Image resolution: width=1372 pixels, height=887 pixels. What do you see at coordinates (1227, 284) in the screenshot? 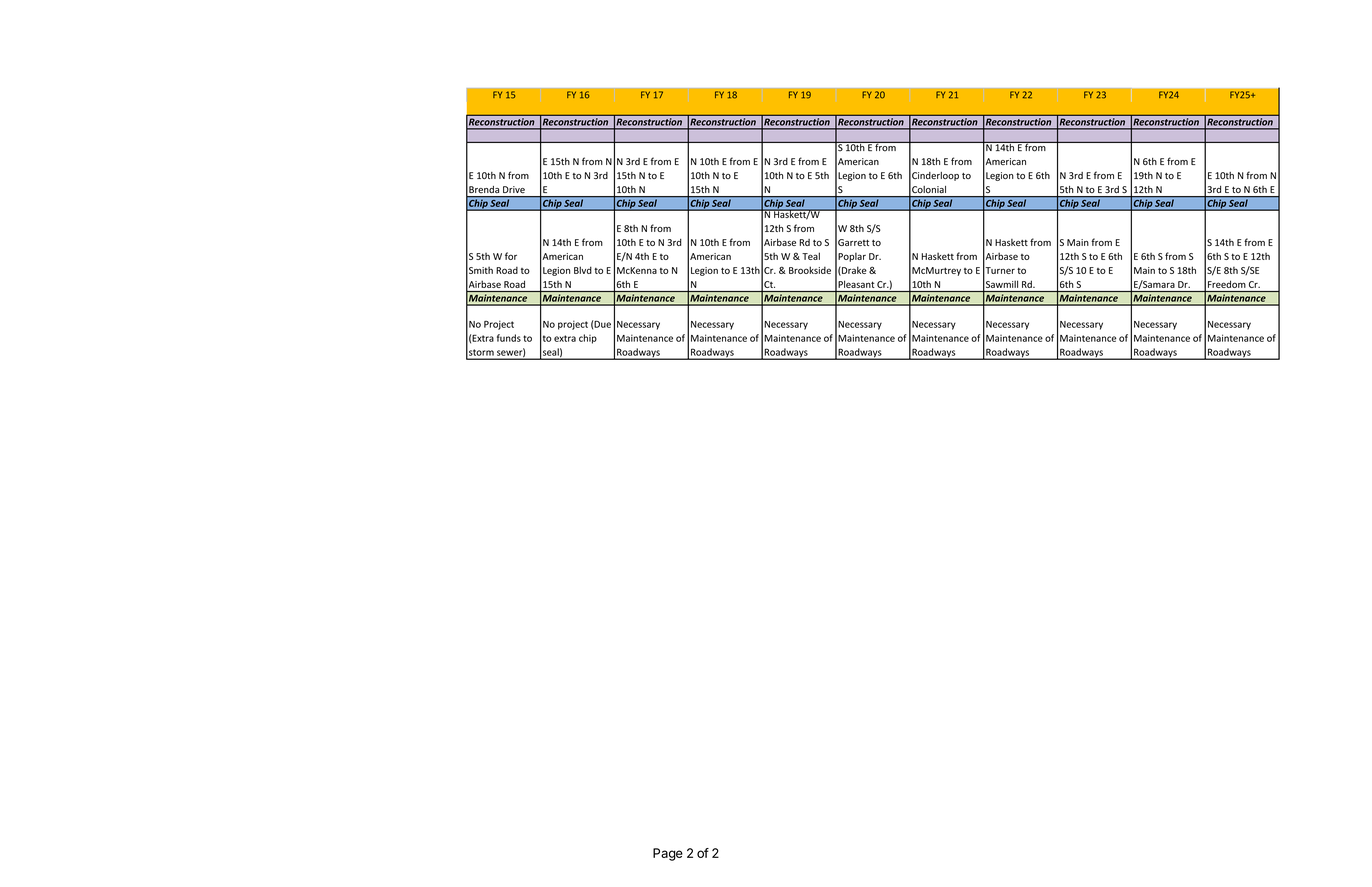
I see `Freedom` at bounding box center [1227, 284].
